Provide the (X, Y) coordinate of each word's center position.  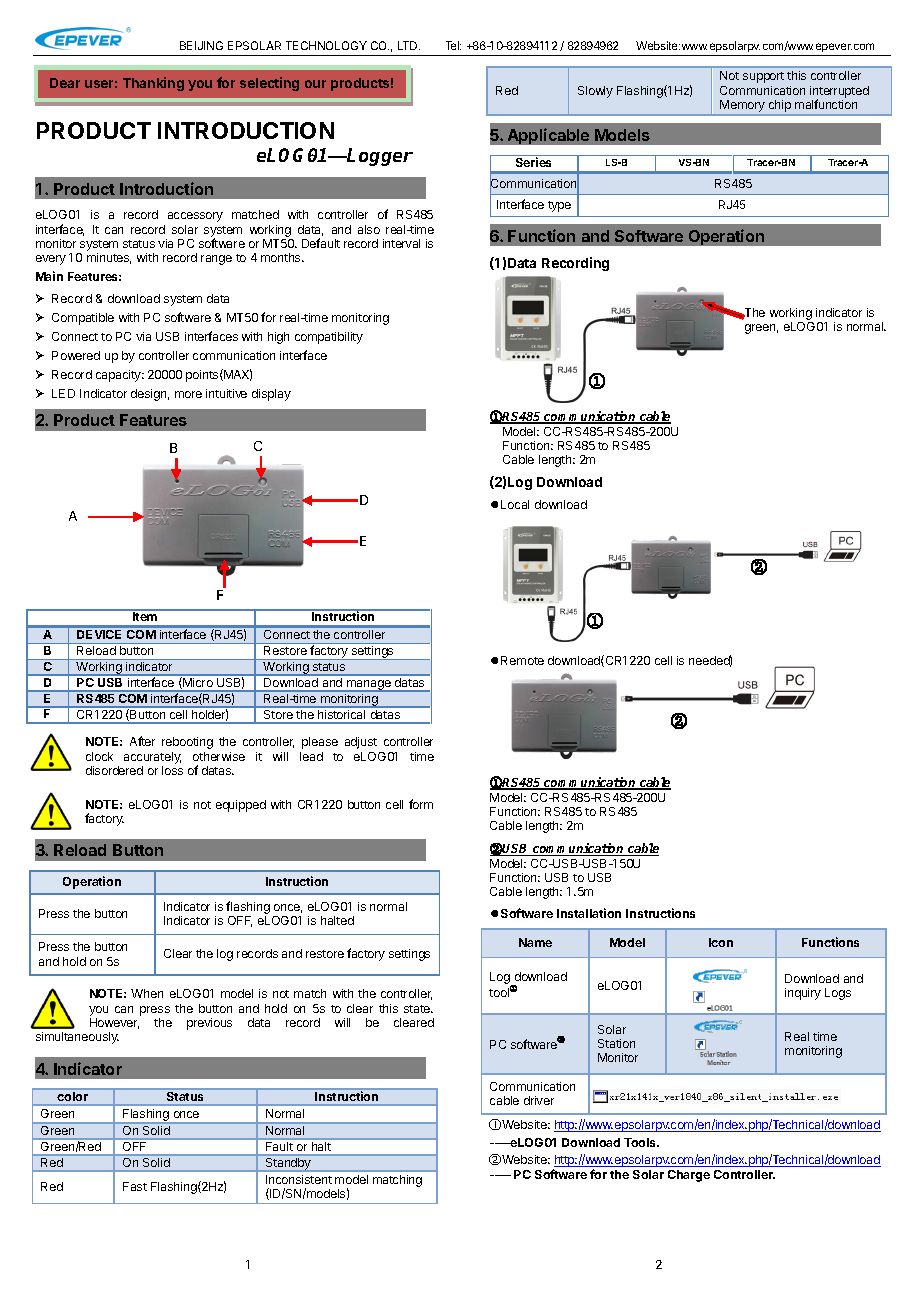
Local (515, 504)
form (421, 804)
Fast (135, 1186)
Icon (721, 942)
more (188, 394)
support (763, 77)
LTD (409, 45)
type (559, 206)
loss (172, 770)
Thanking (153, 84)
